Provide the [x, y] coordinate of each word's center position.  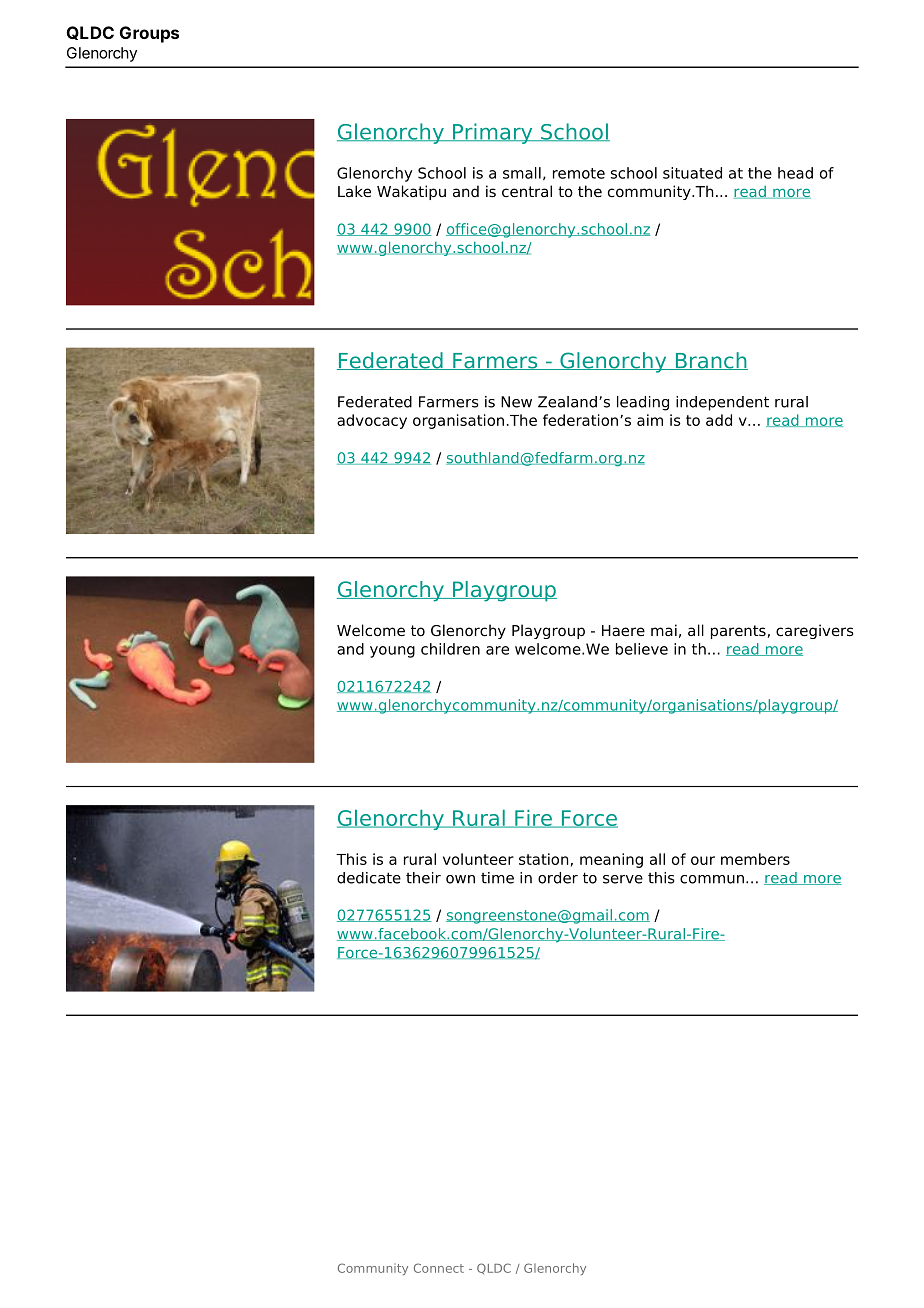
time [497, 878]
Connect [439, 1268]
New [516, 402]
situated [692, 173]
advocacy [372, 421]
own [460, 879]
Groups [149, 34]
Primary [493, 133]
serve [623, 879]
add [719, 420]
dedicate [369, 878]
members [755, 859]
